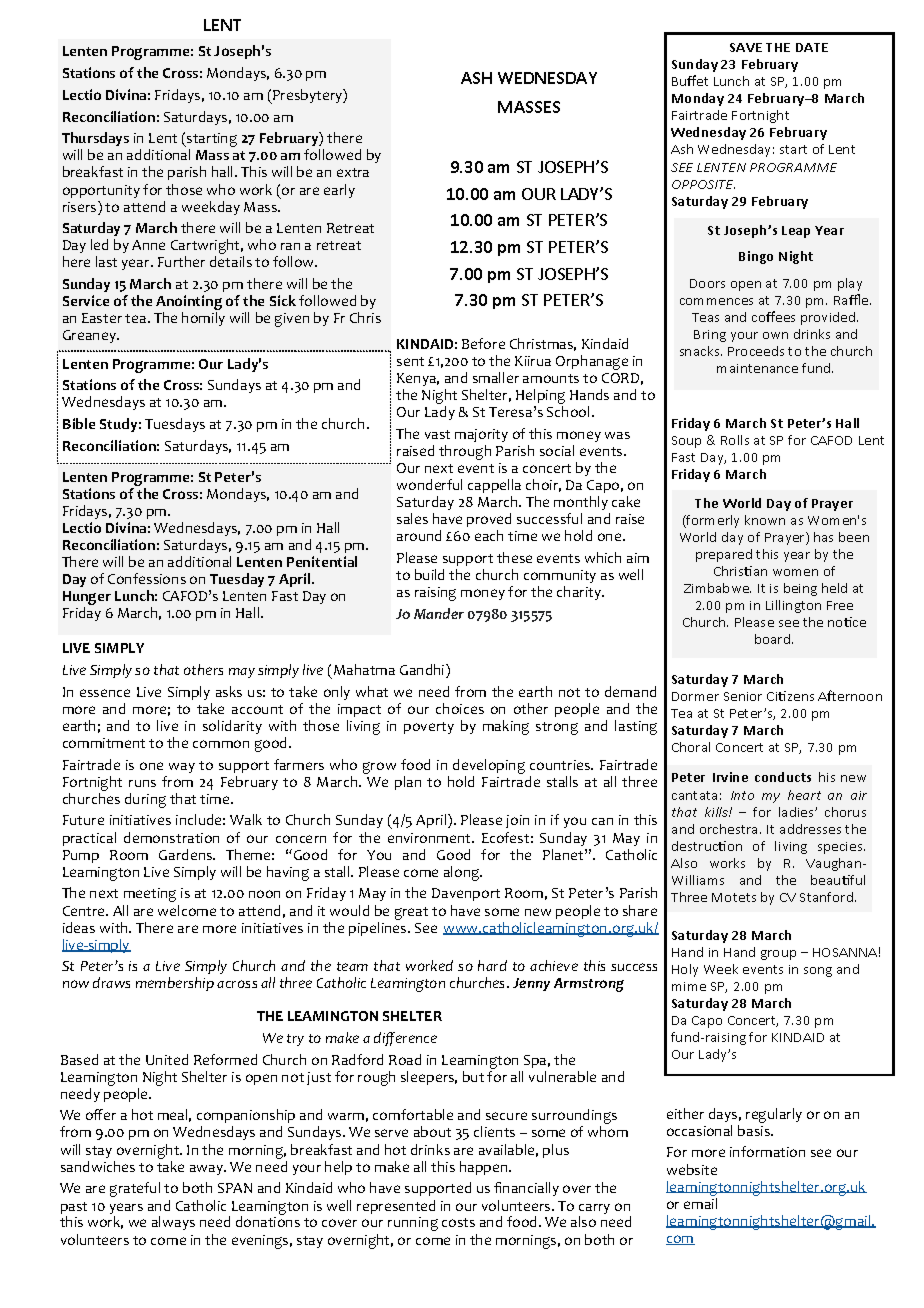 This screenshot has height=1308, width=924. Describe the element at coordinates (101, 191) in the screenshot. I see `opportunity` at that location.
